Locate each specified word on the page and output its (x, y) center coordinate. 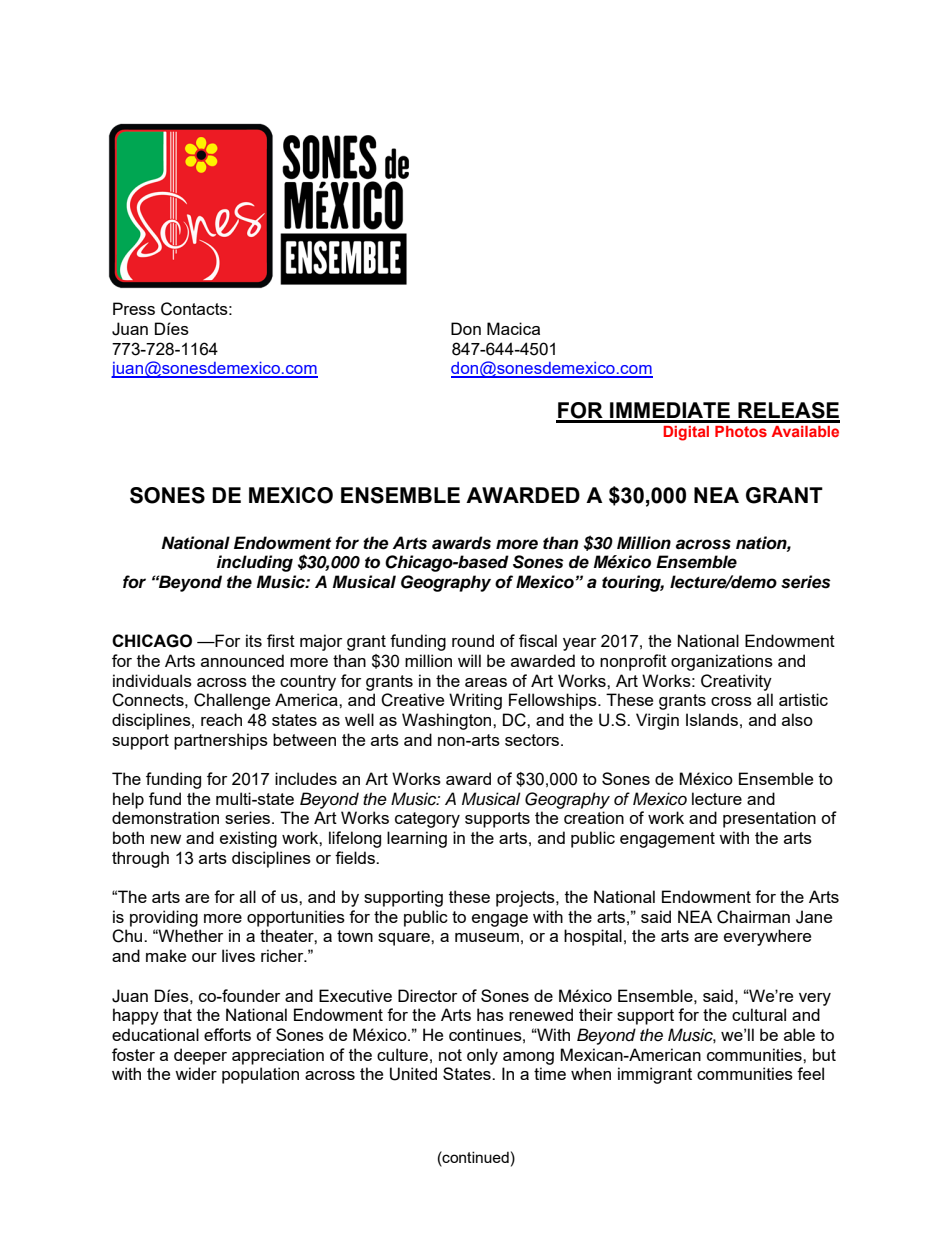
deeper (200, 1056)
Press (134, 308)
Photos (741, 431)
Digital (686, 433)
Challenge (232, 701)
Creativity (736, 682)
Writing (475, 701)
